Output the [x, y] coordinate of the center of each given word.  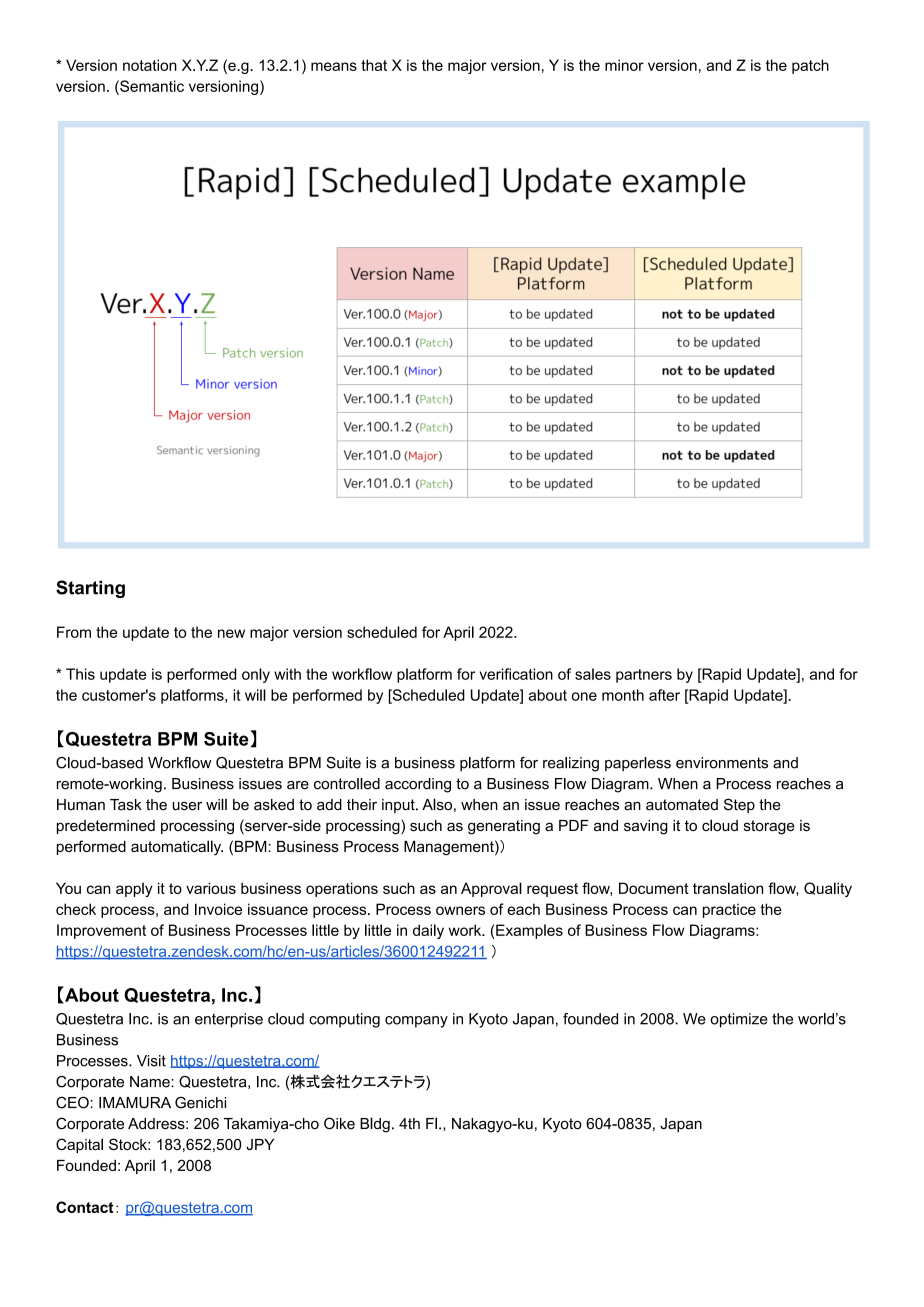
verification [516, 674]
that [374, 65]
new [231, 633]
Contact [85, 1207]
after [664, 695]
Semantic [151, 86]
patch [810, 66]
